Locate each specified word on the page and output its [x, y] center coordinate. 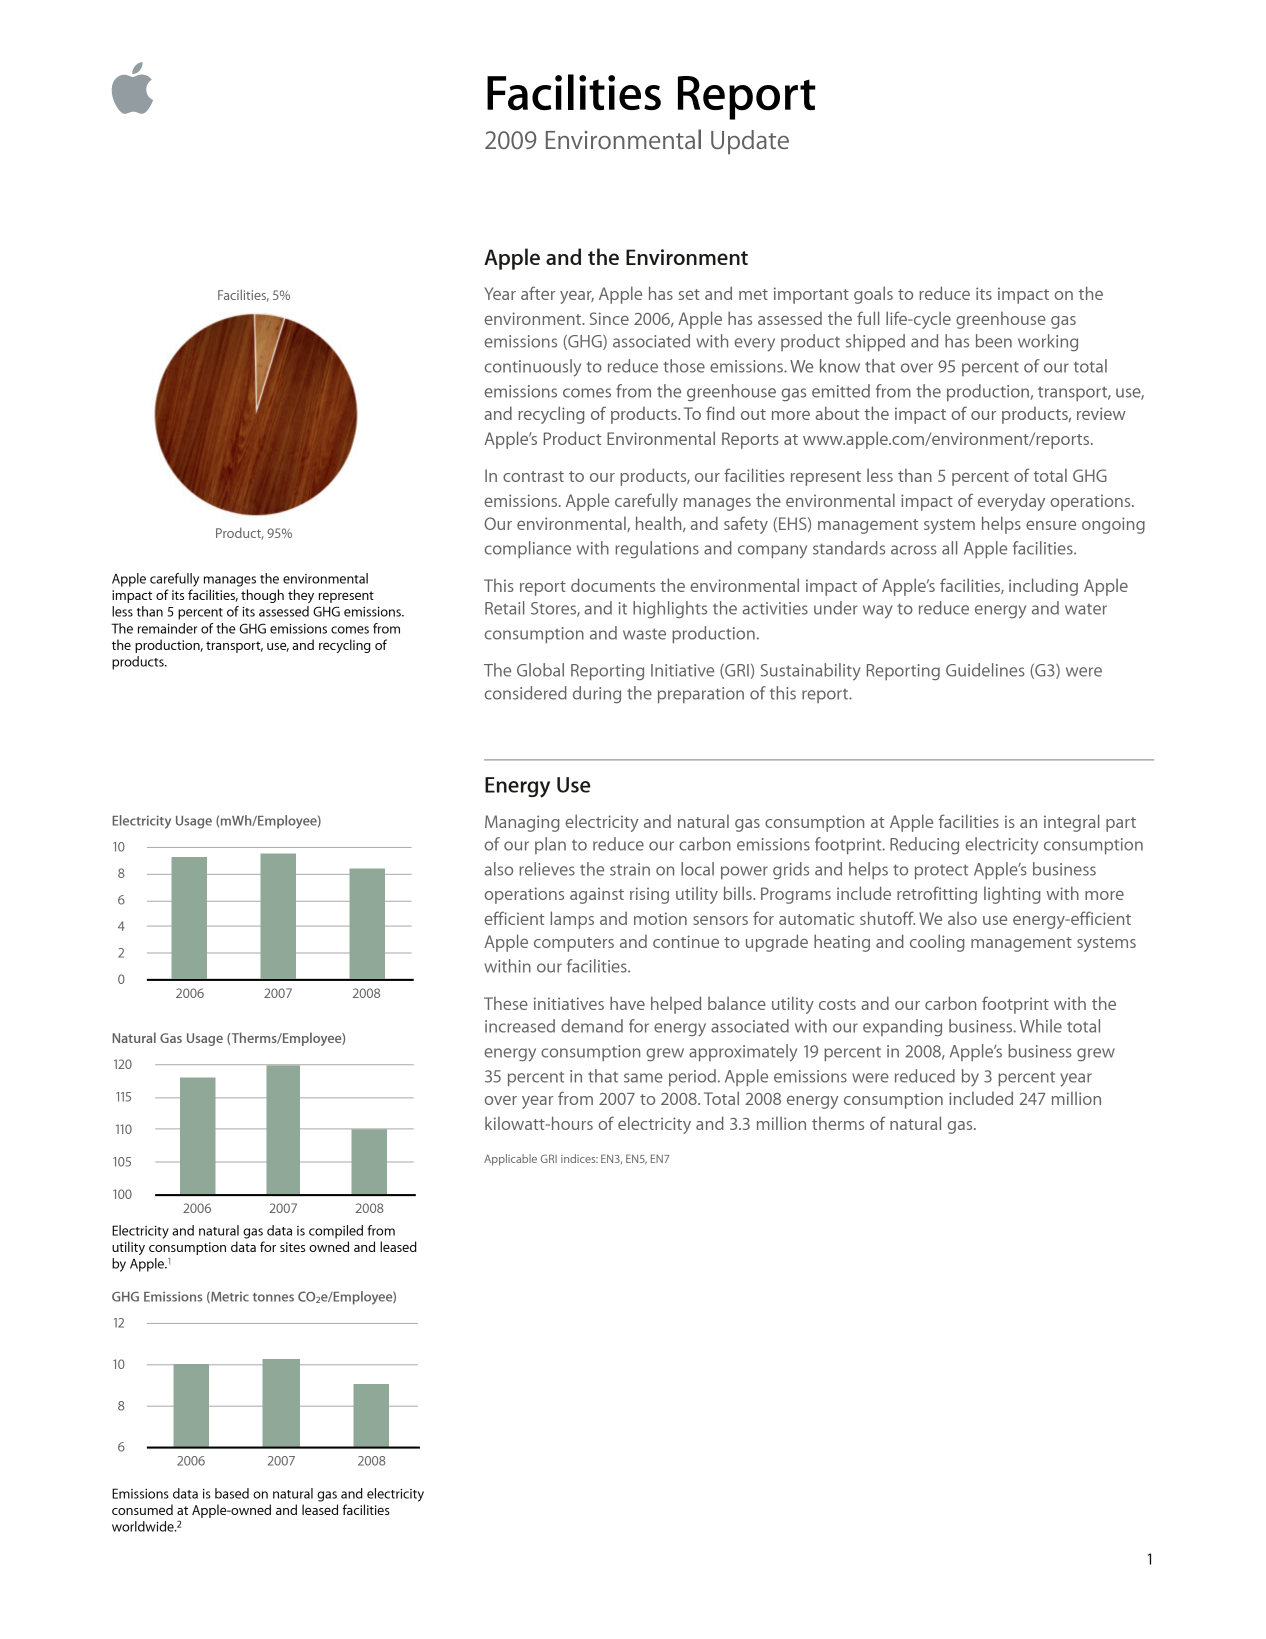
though [262, 596]
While [1041, 1026]
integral [1071, 823]
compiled [336, 1232]
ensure [1051, 525]
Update [750, 142]
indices [579, 1158]
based [232, 1493]
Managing [522, 823]
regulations [657, 549]
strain [630, 869]
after [538, 293]
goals [873, 295]
